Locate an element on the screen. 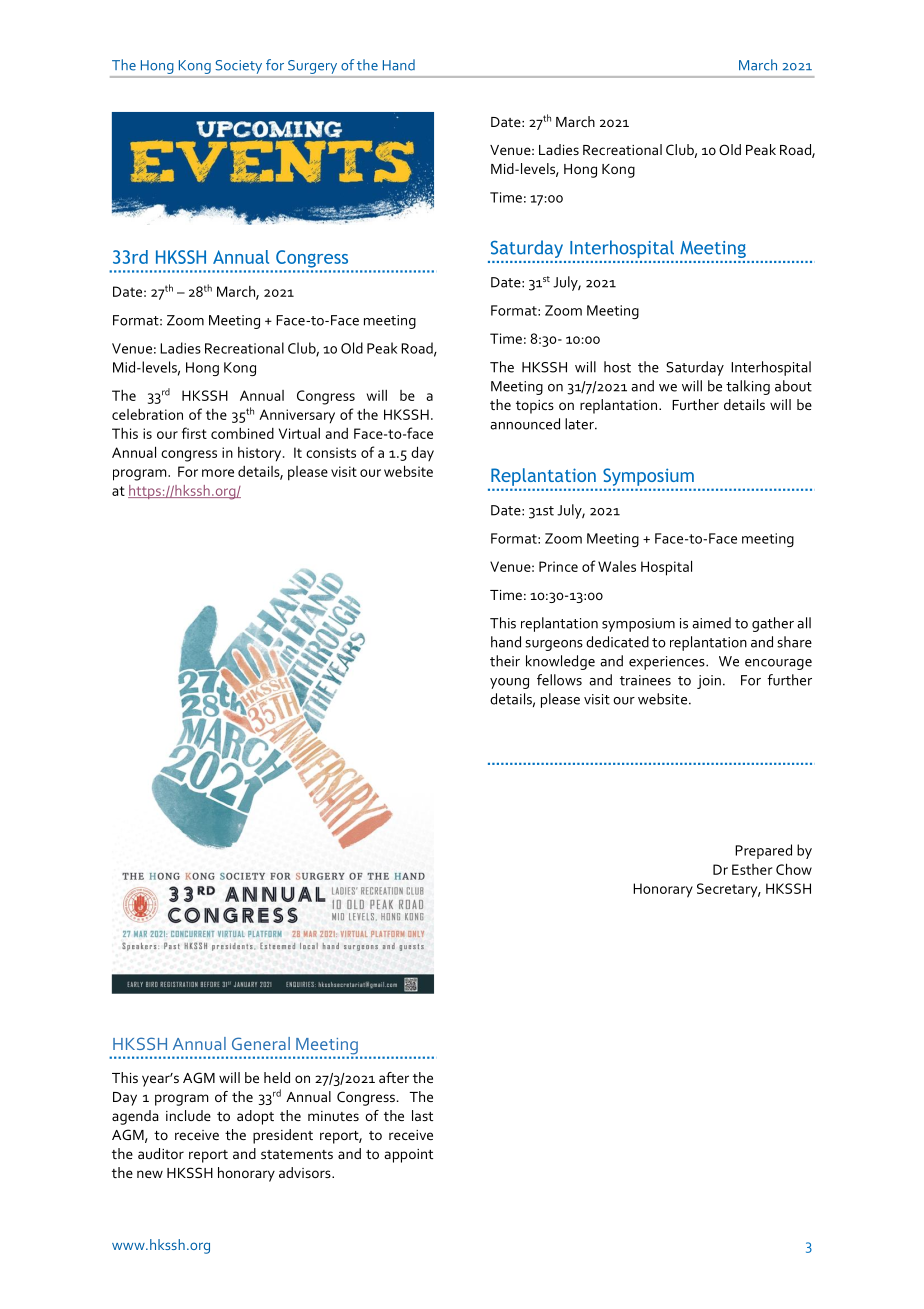  talking is located at coordinates (748, 387).
